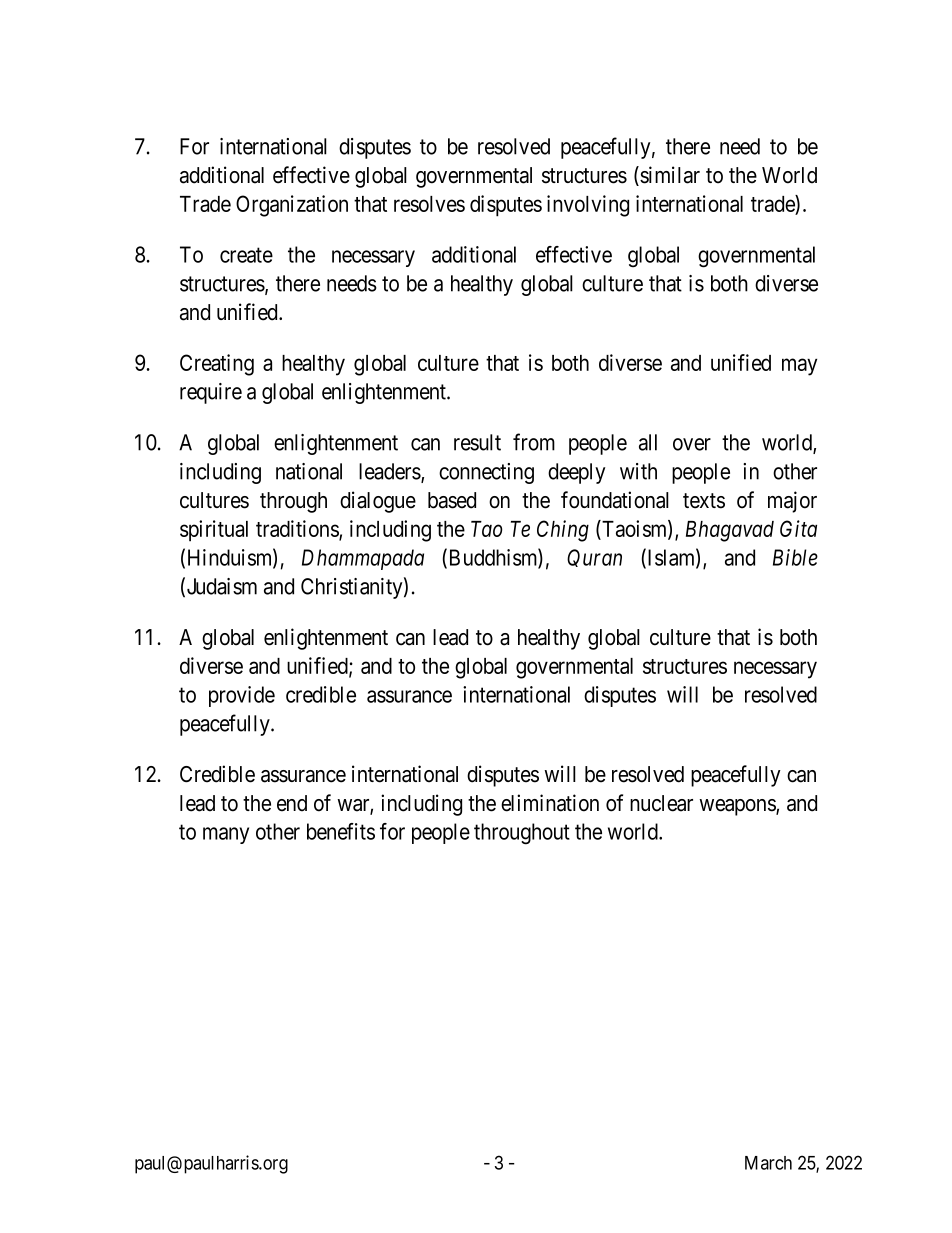 Image resolution: width=952 pixels, height=1233 pixels. I want to click on texts, so click(704, 501).
